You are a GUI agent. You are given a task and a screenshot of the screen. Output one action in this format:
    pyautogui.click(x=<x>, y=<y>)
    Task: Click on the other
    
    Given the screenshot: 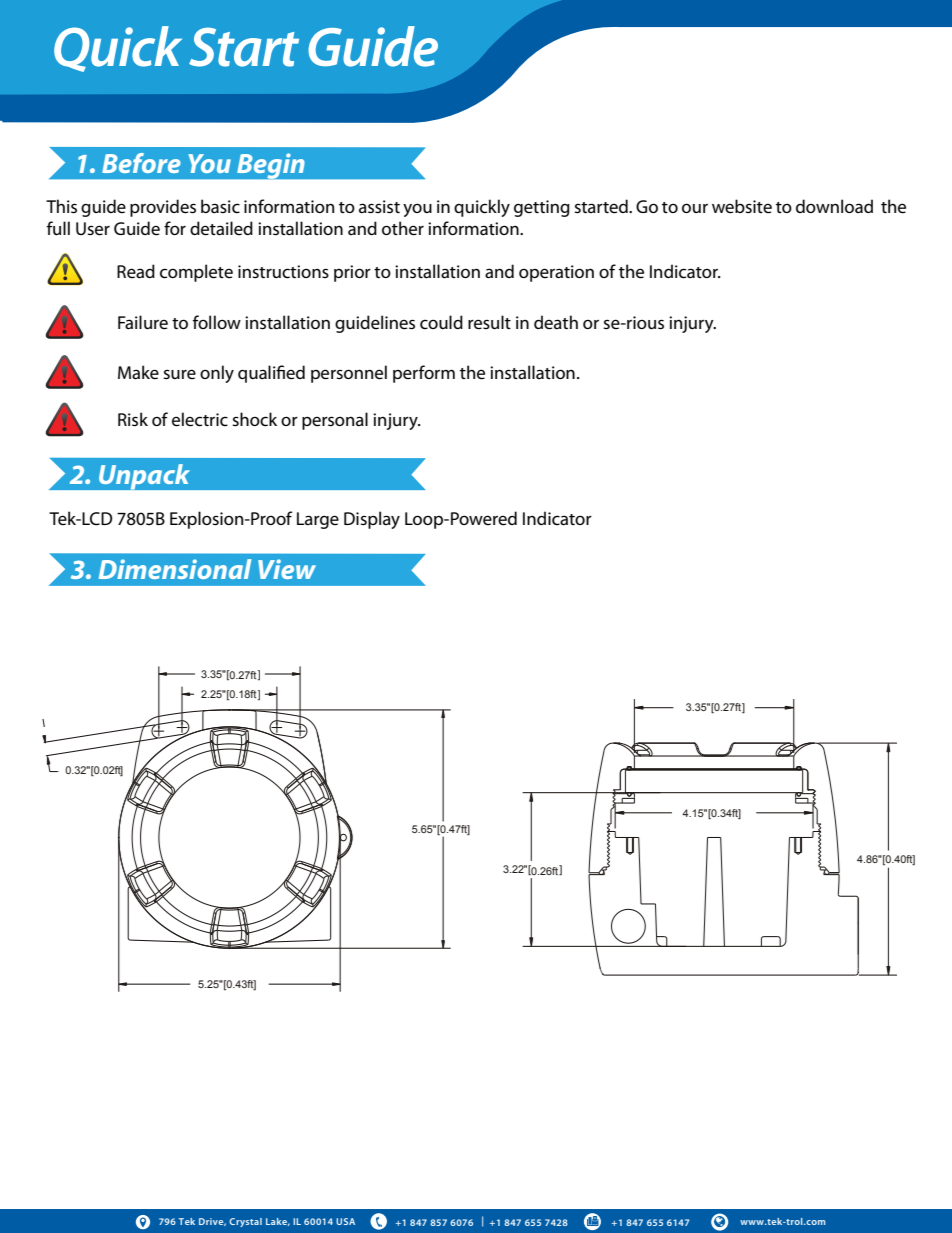 What is the action you would take?
    pyautogui.click(x=403, y=228)
